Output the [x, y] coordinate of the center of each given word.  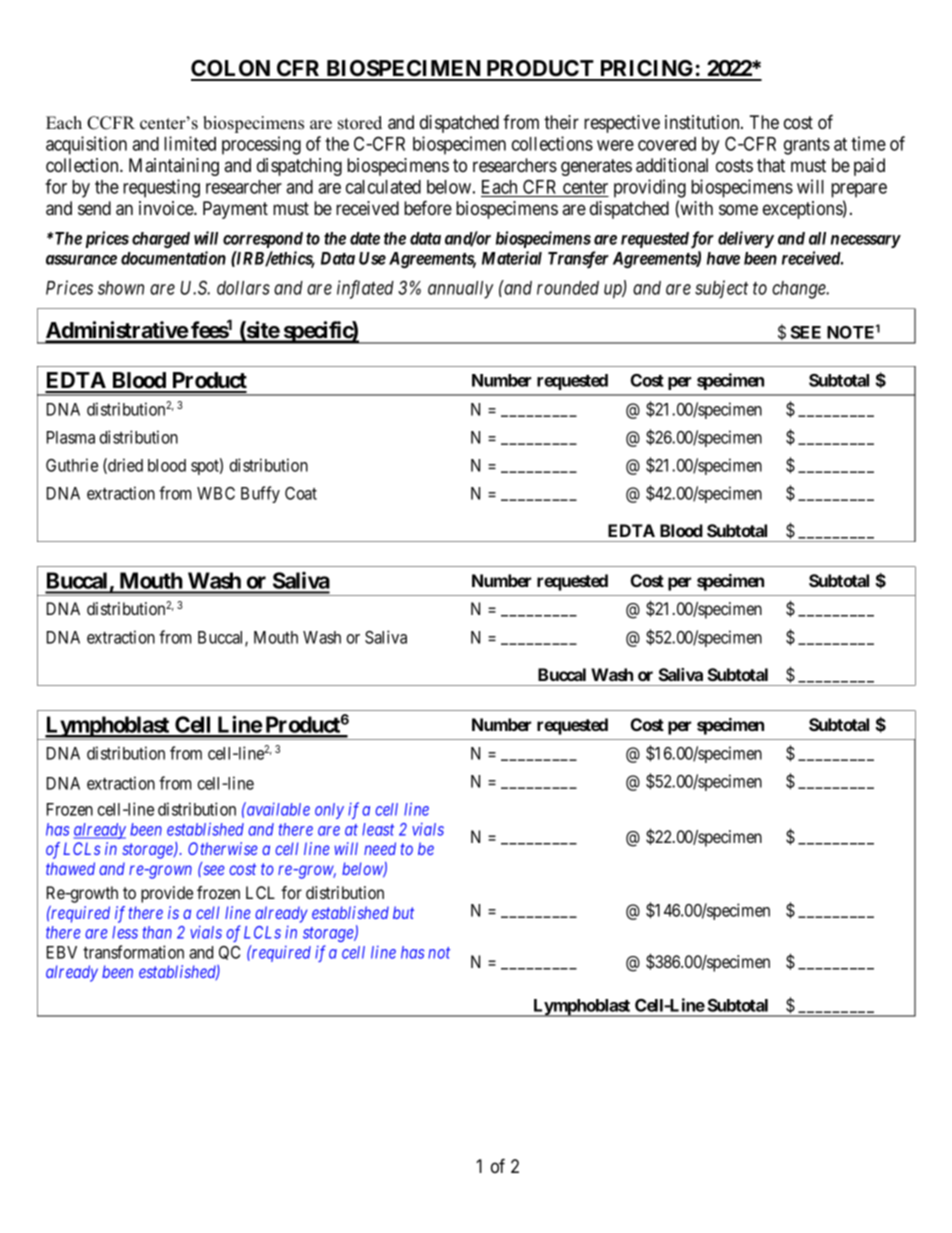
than [157, 932]
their [561, 122]
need [380, 848]
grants [807, 146]
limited [190, 143]
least [378, 829]
